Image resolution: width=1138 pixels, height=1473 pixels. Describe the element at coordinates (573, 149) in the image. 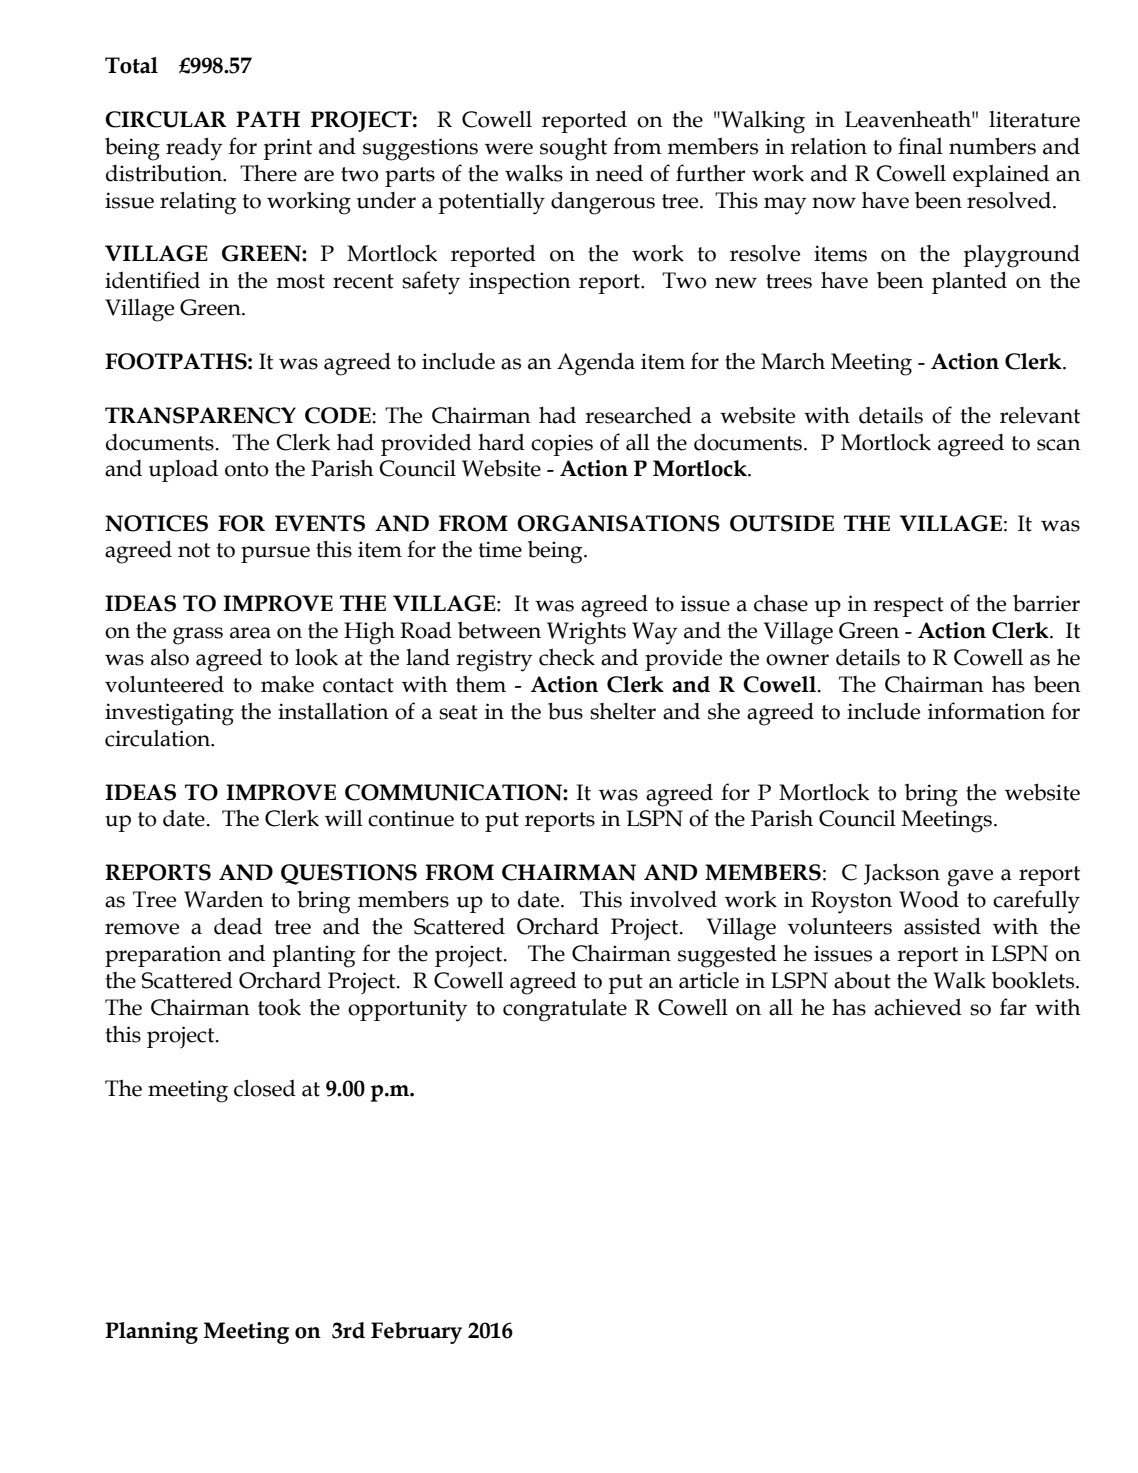

I see `sought` at that location.
